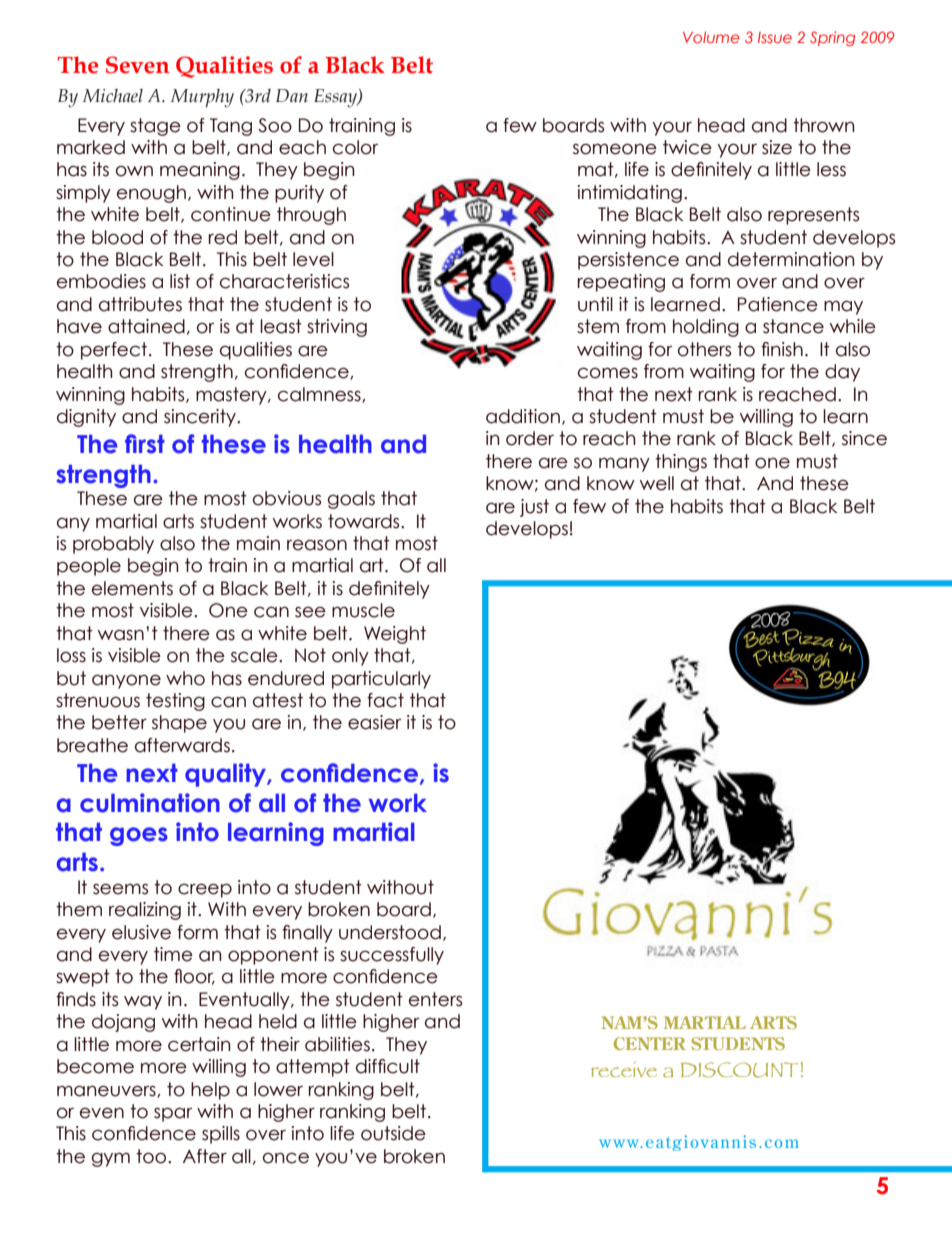 The image size is (952, 1233). Describe the element at coordinates (336, 98) in the page. I see `Essay` at that location.
